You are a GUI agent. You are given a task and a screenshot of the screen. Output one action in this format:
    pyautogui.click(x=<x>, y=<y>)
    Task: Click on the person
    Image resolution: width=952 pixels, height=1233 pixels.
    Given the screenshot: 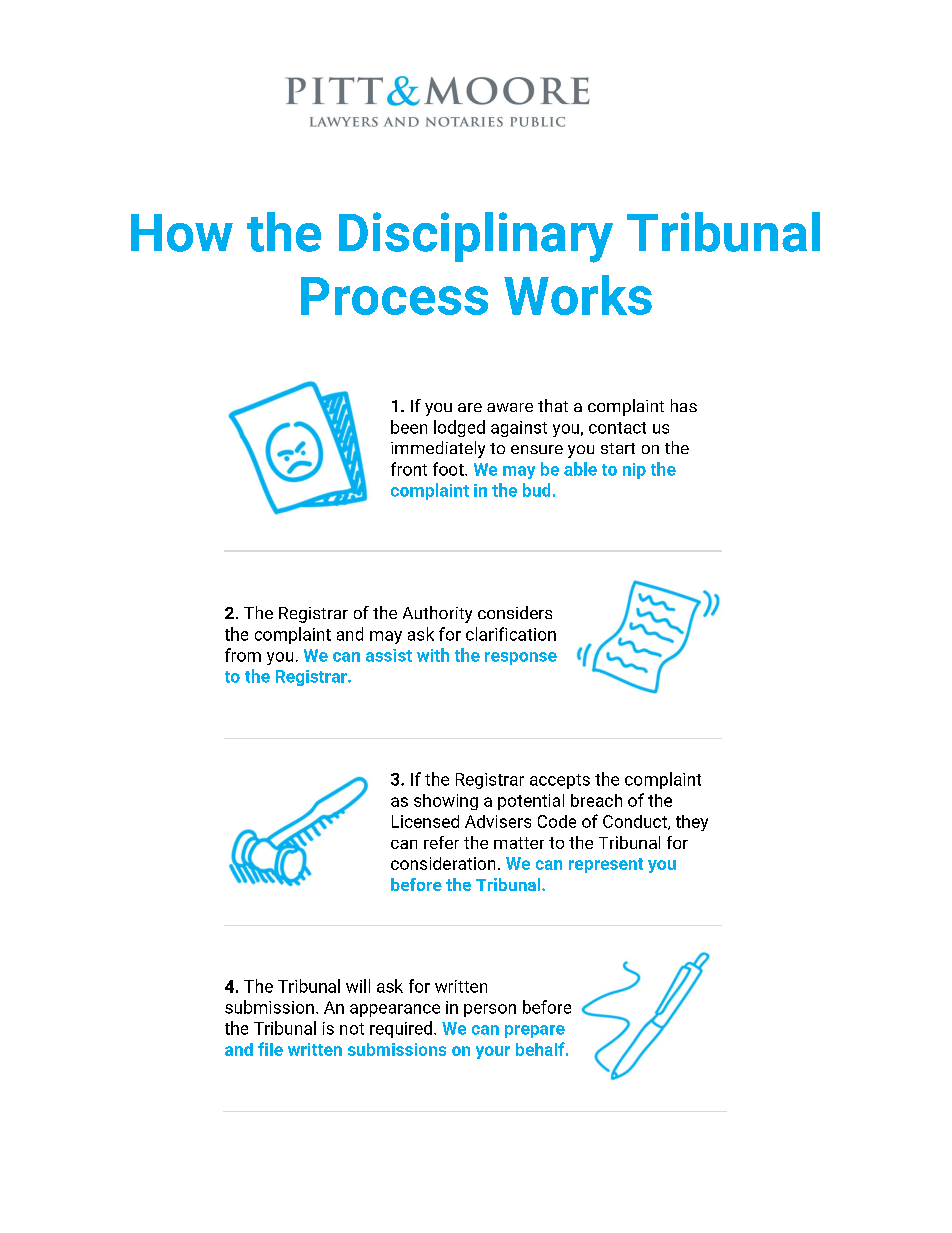 What is the action you would take?
    pyautogui.click(x=490, y=1010)
